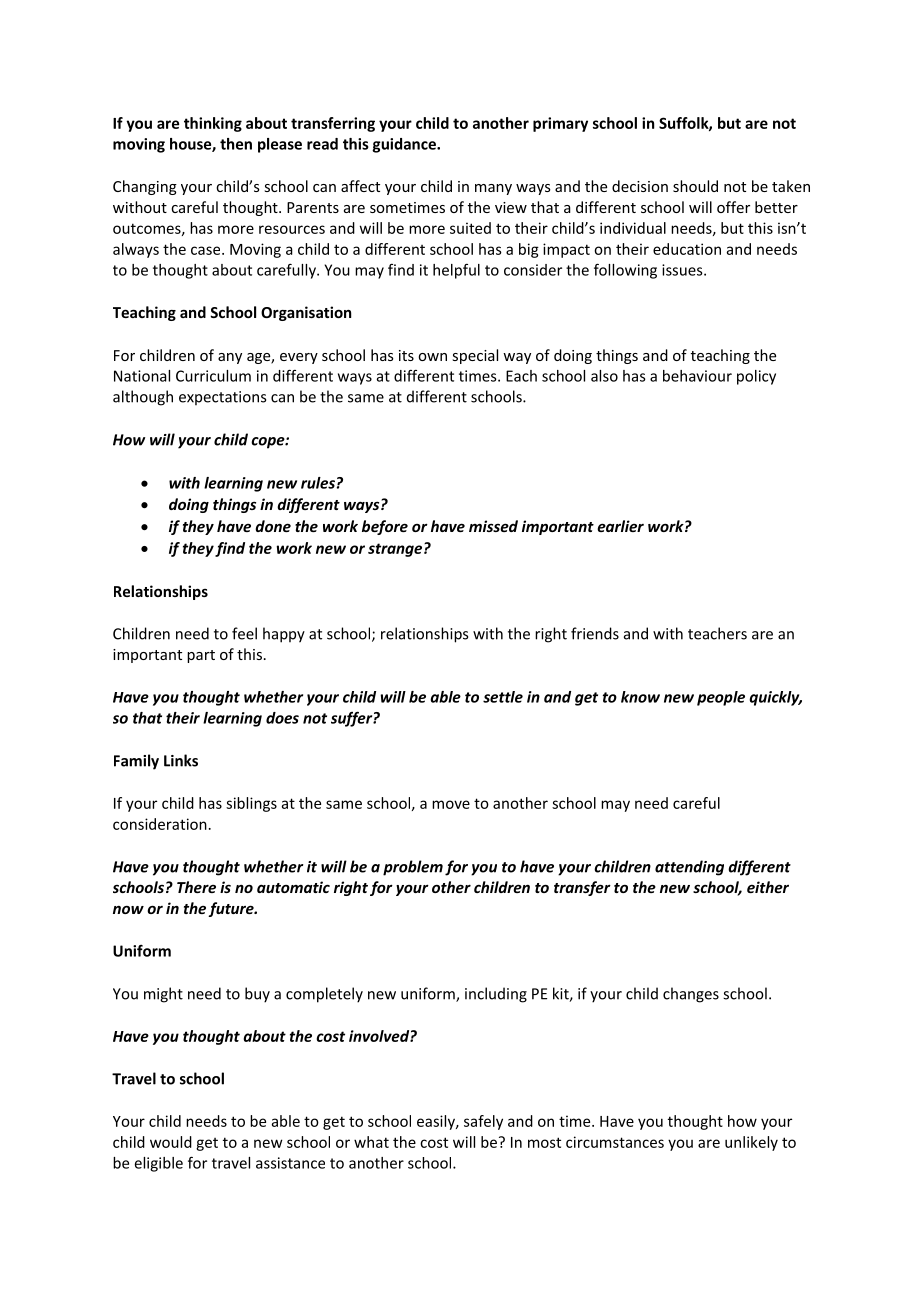 Image resolution: width=924 pixels, height=1308 pixels. What do you see at coordinates (236, 144) in the screenshot?
I see `then` at bounding box center [236, 144].
